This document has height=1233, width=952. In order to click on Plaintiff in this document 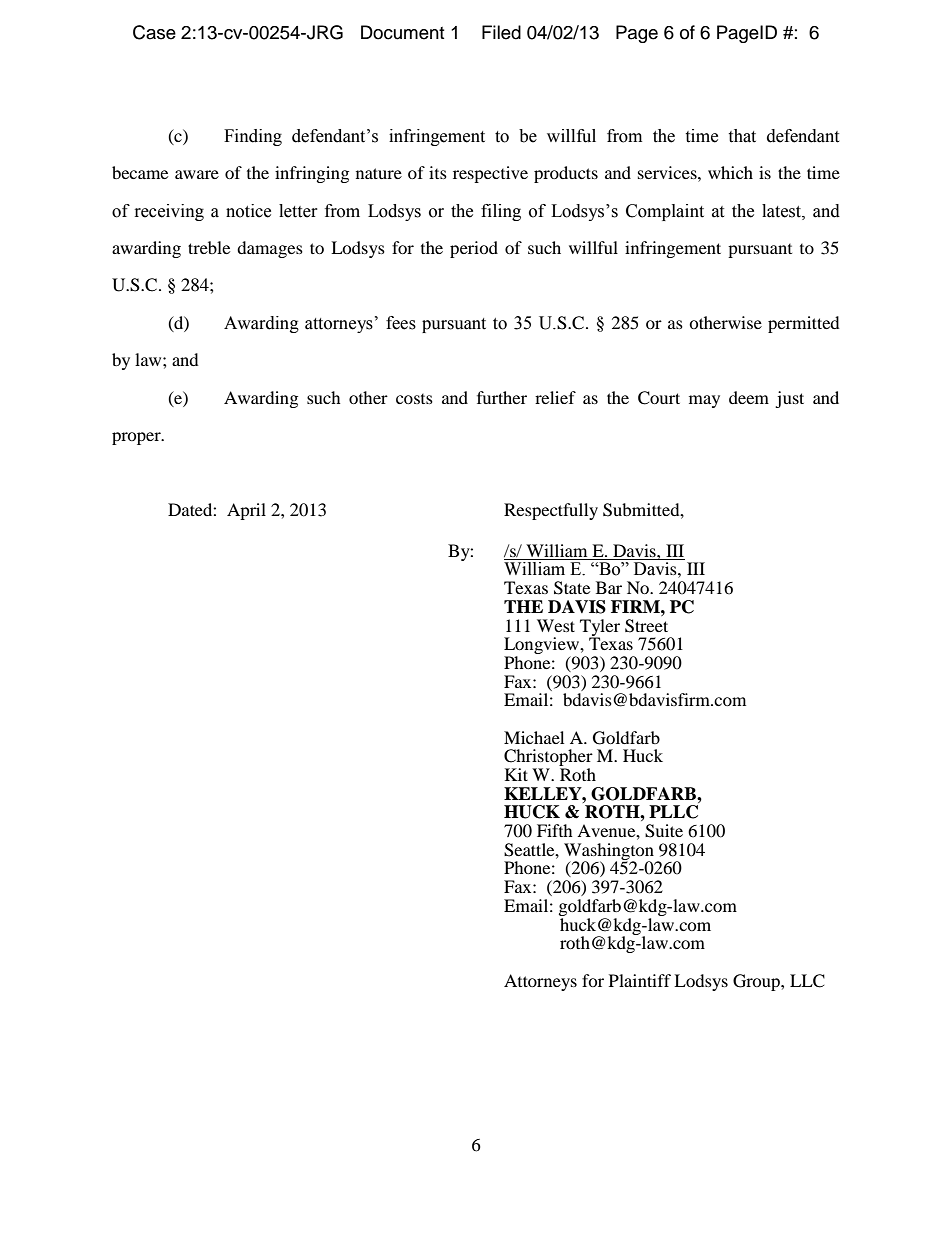, I will do `click(640, 980)`.
